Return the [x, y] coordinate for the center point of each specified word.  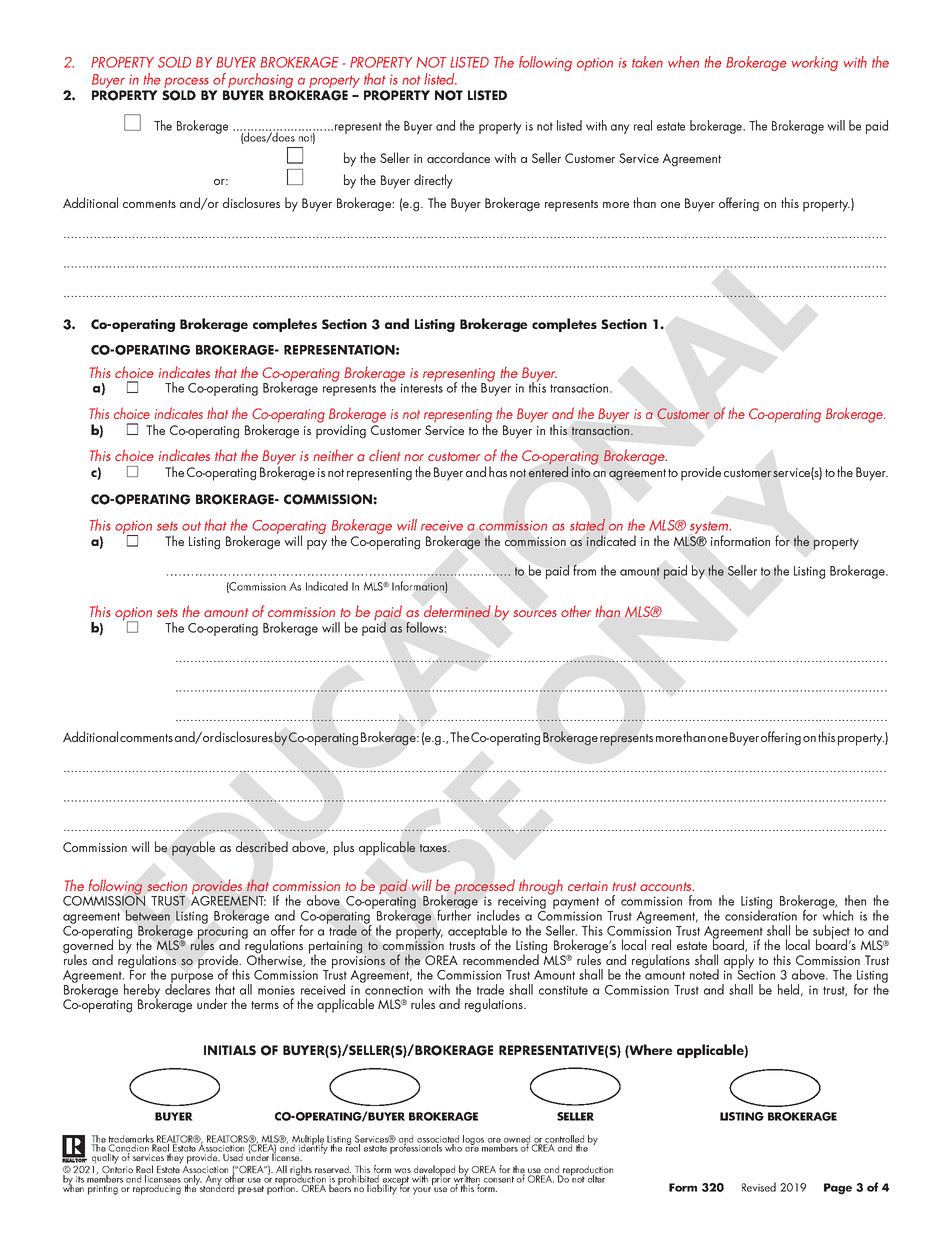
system [710, 529]
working [815, 63]
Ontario [117, 1171]
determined [457, 611]
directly [433, 181]
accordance [458, 157]
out [191, 526]
